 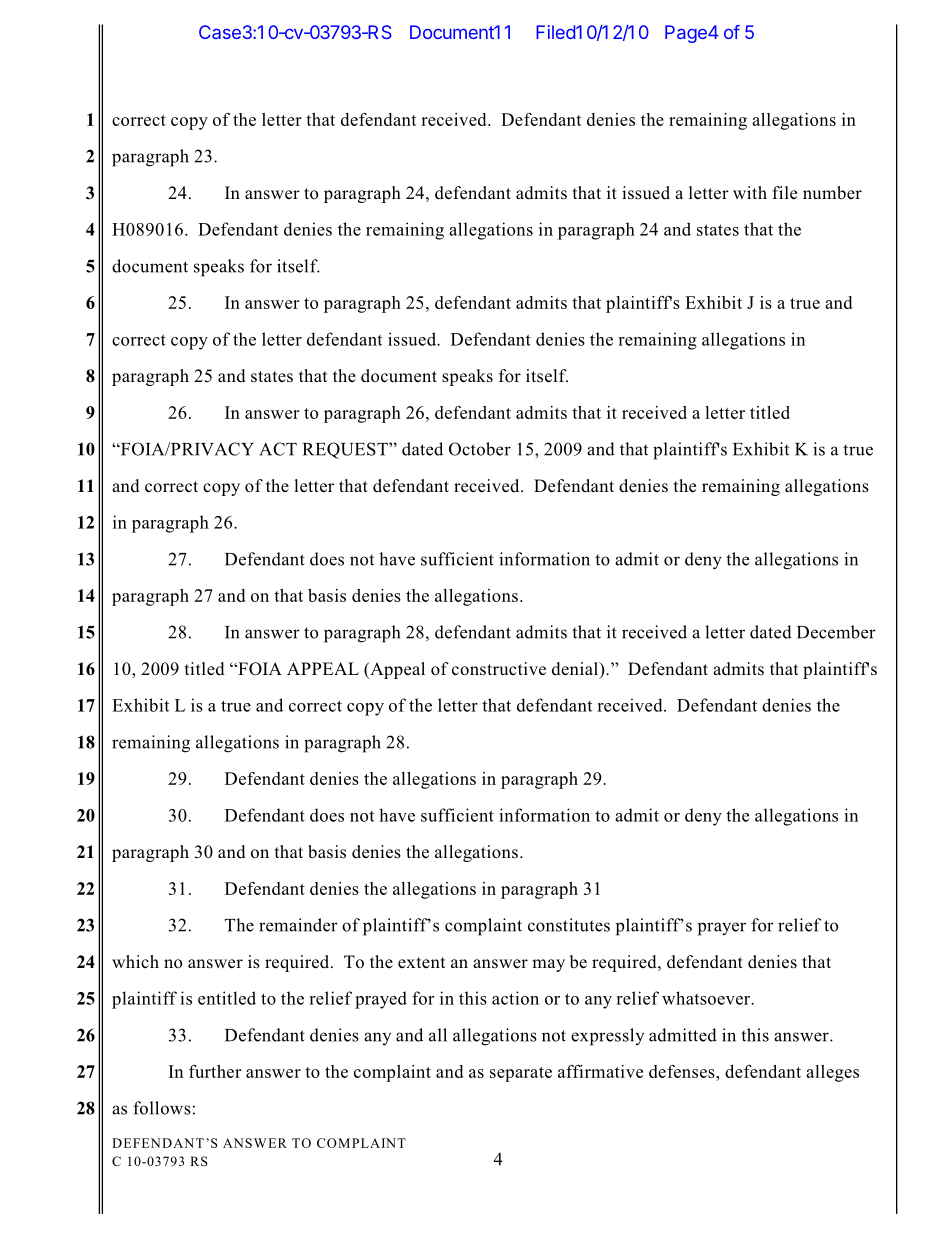 I want to click on further, so click(x=215, y=1071).
